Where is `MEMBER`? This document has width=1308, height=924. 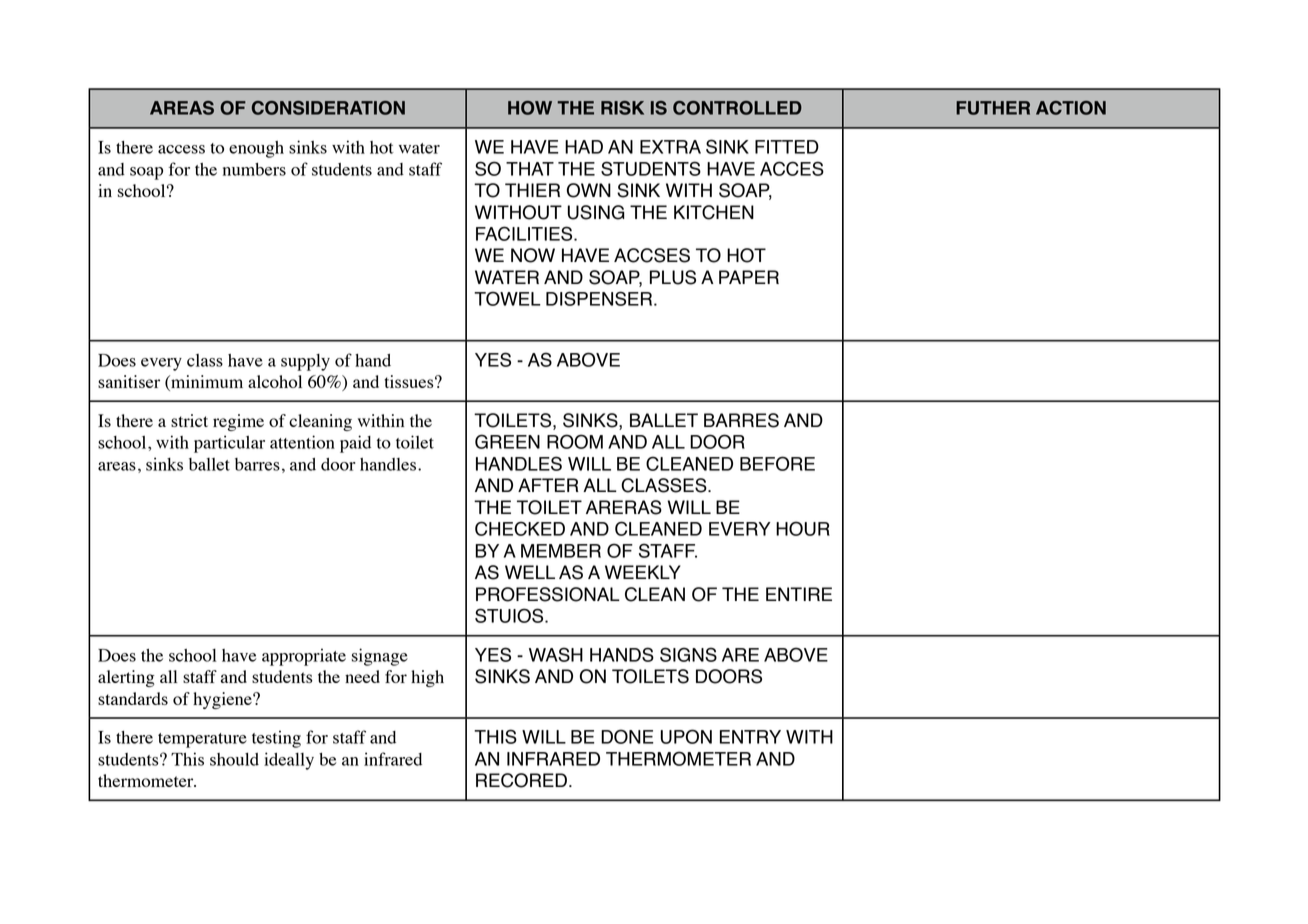 MEMBER is located at coordinates (561, 551).
